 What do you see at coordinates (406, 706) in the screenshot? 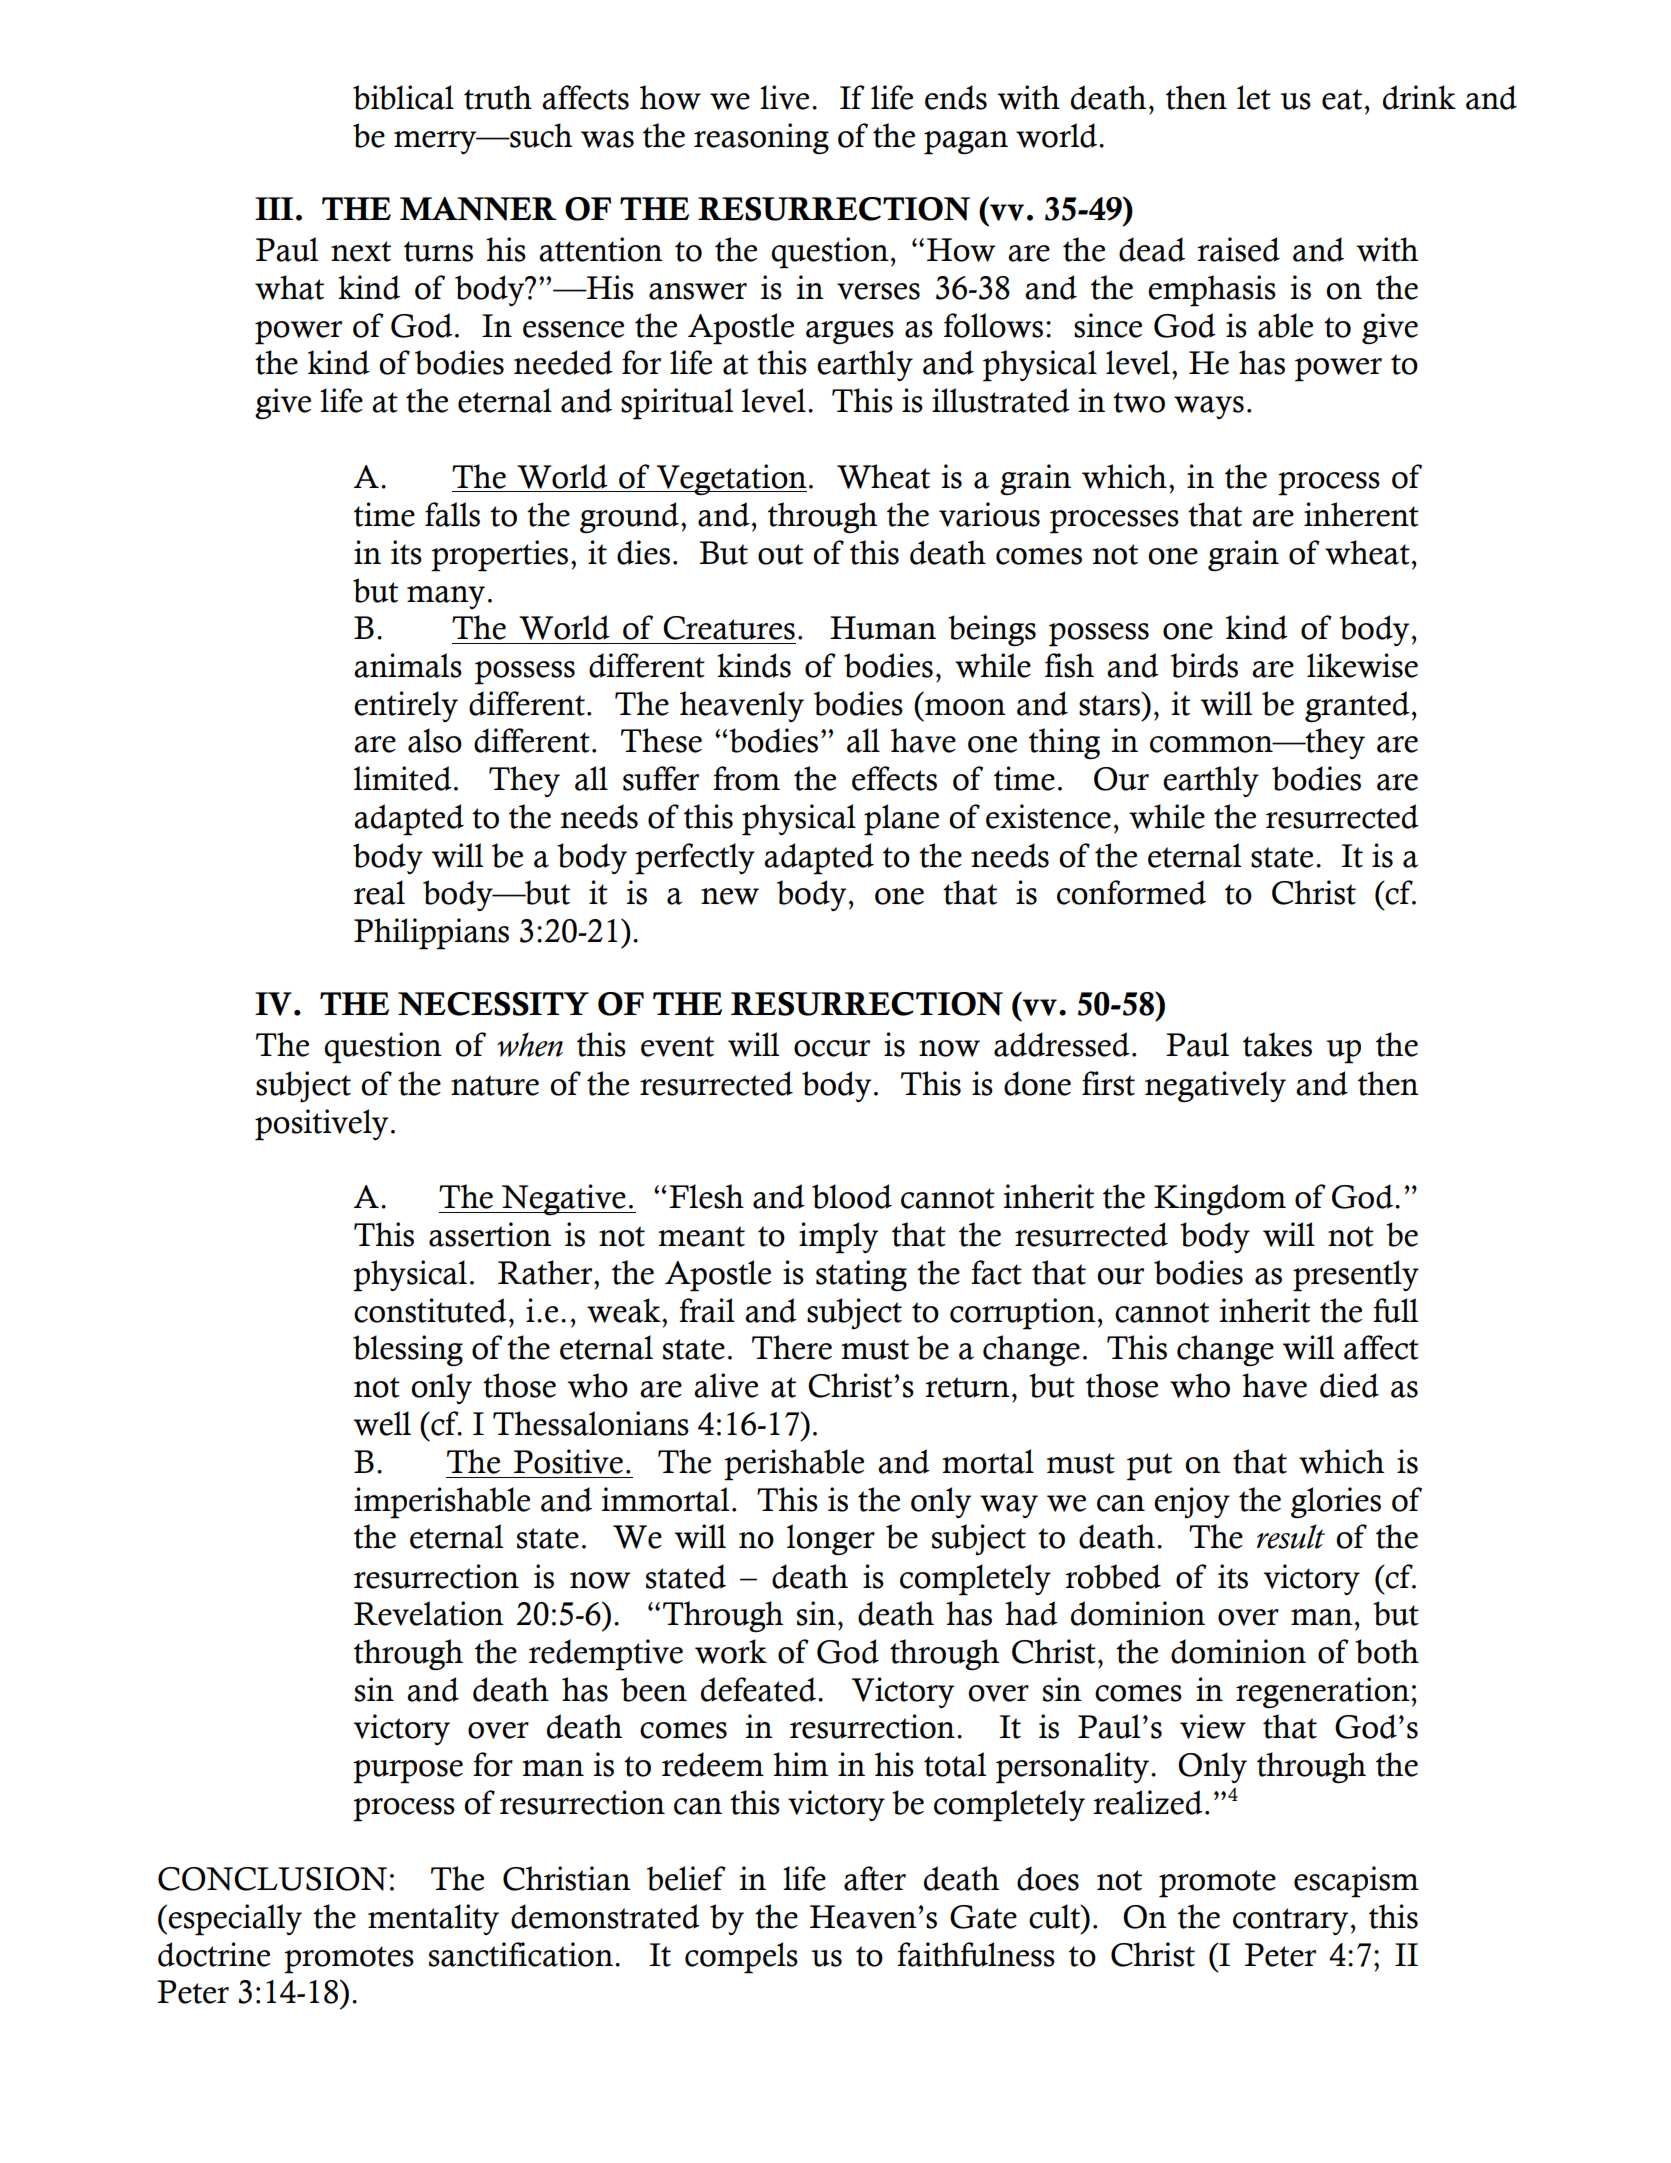
I see `entirely` at bounding box center [406, 706].
